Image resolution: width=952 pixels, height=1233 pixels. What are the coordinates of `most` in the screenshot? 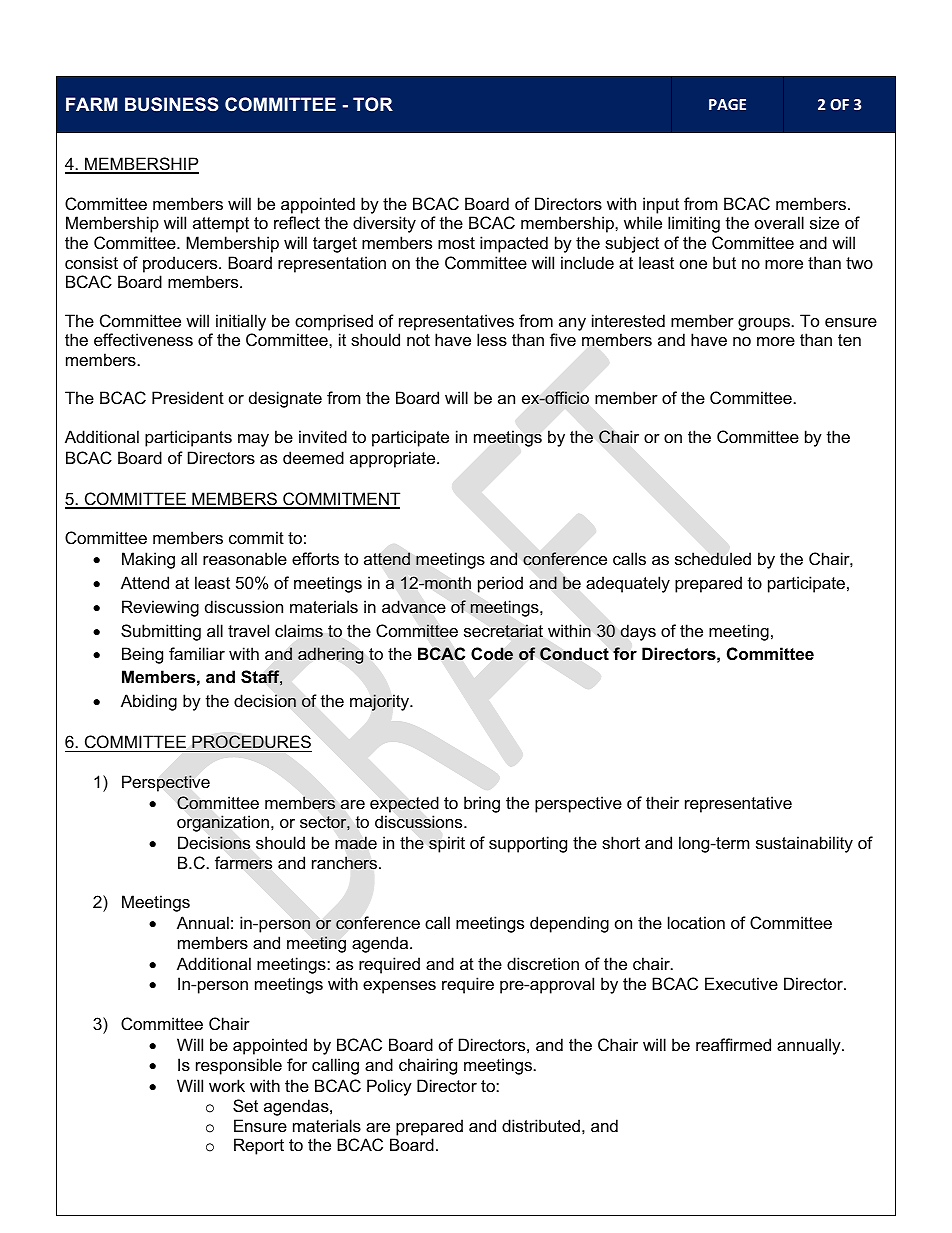 It's located at (456, 243).
